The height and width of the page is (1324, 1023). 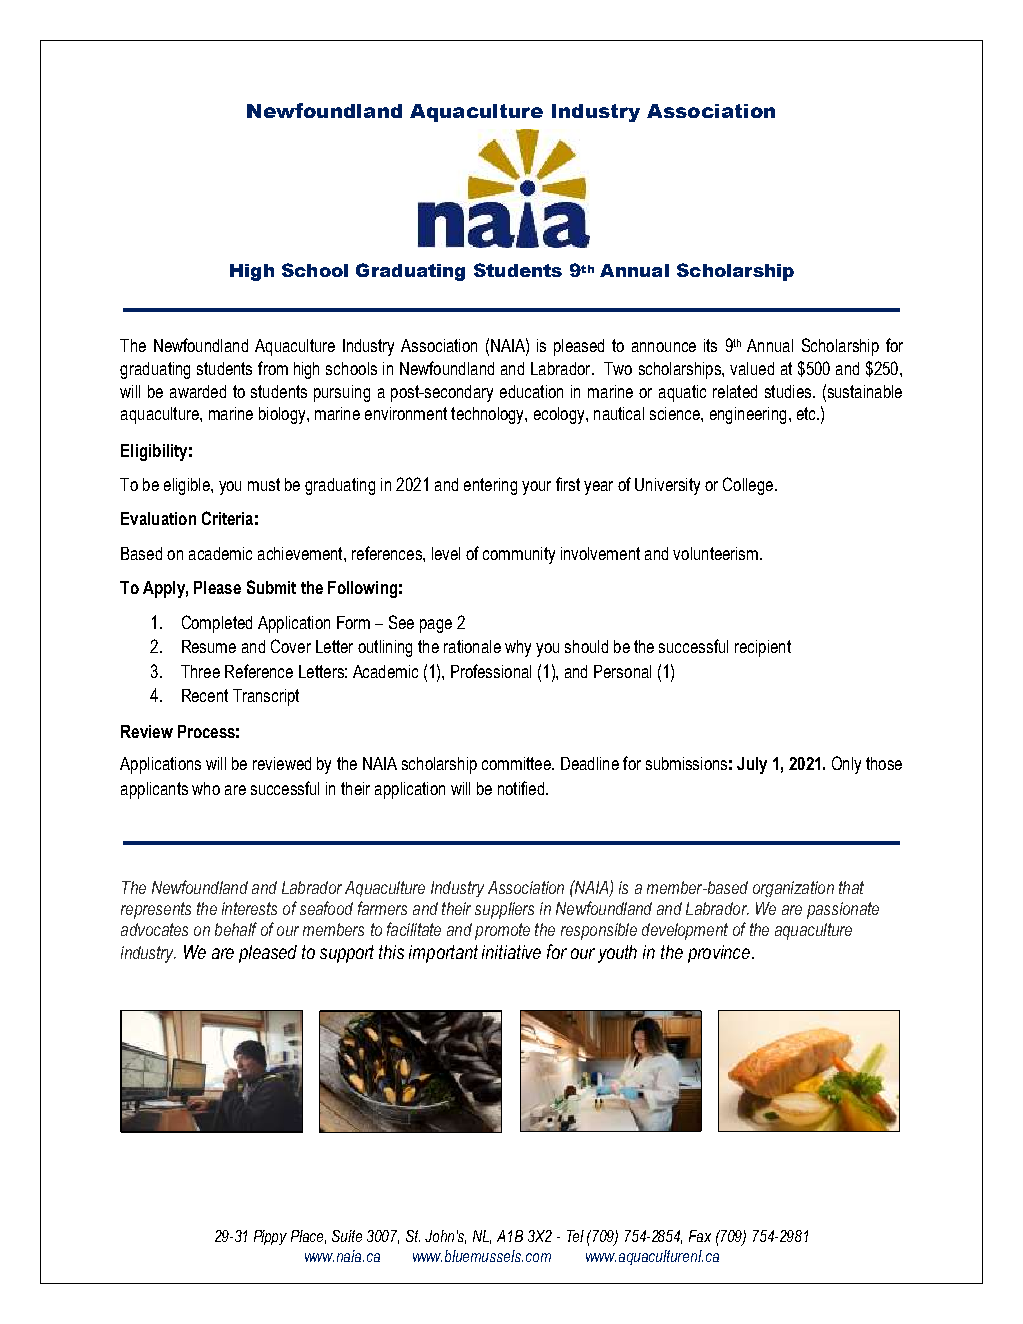 I want to click on from, so click(x=273, y=368).
